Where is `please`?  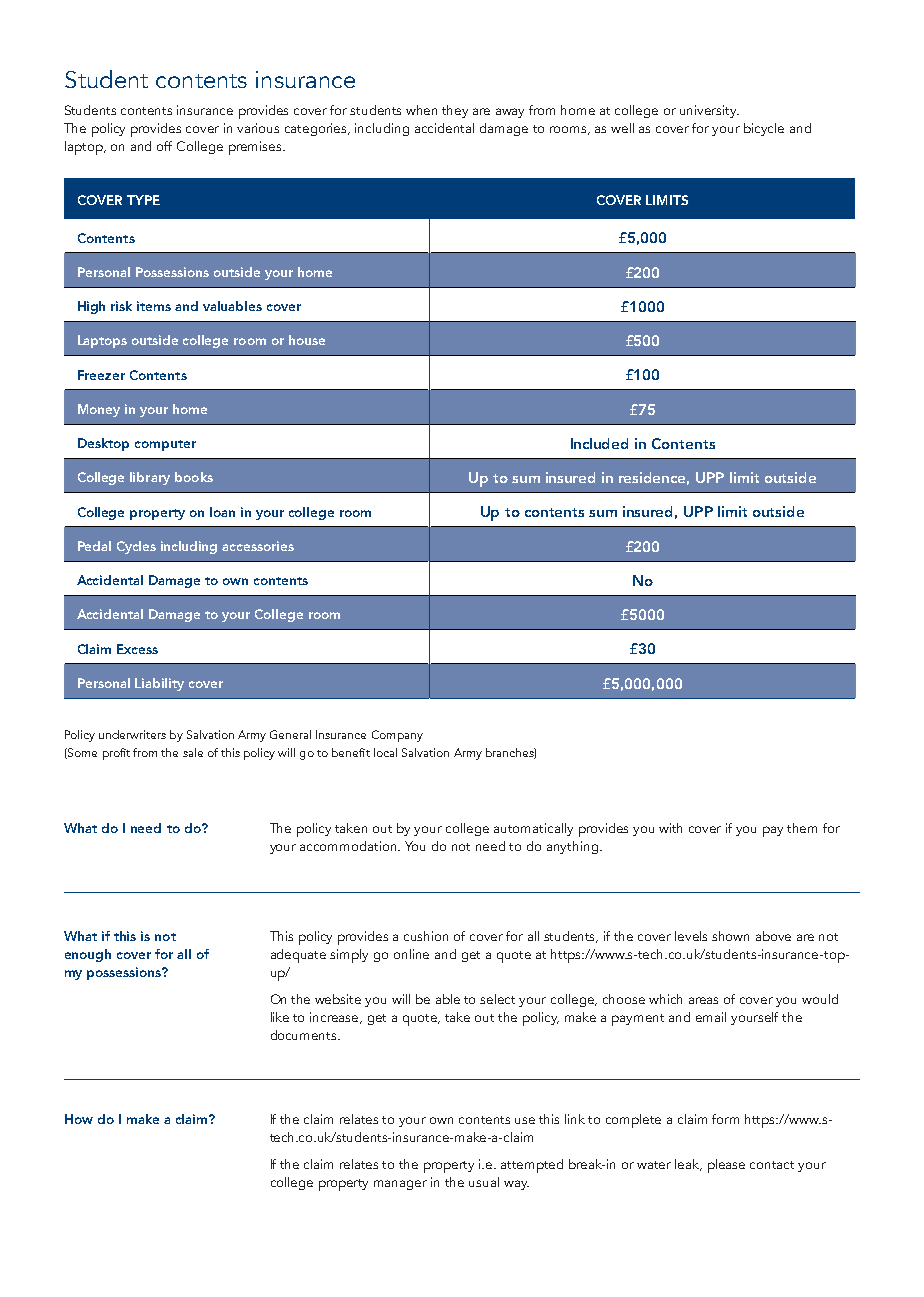
please is located at coordinates (726, 1166).
